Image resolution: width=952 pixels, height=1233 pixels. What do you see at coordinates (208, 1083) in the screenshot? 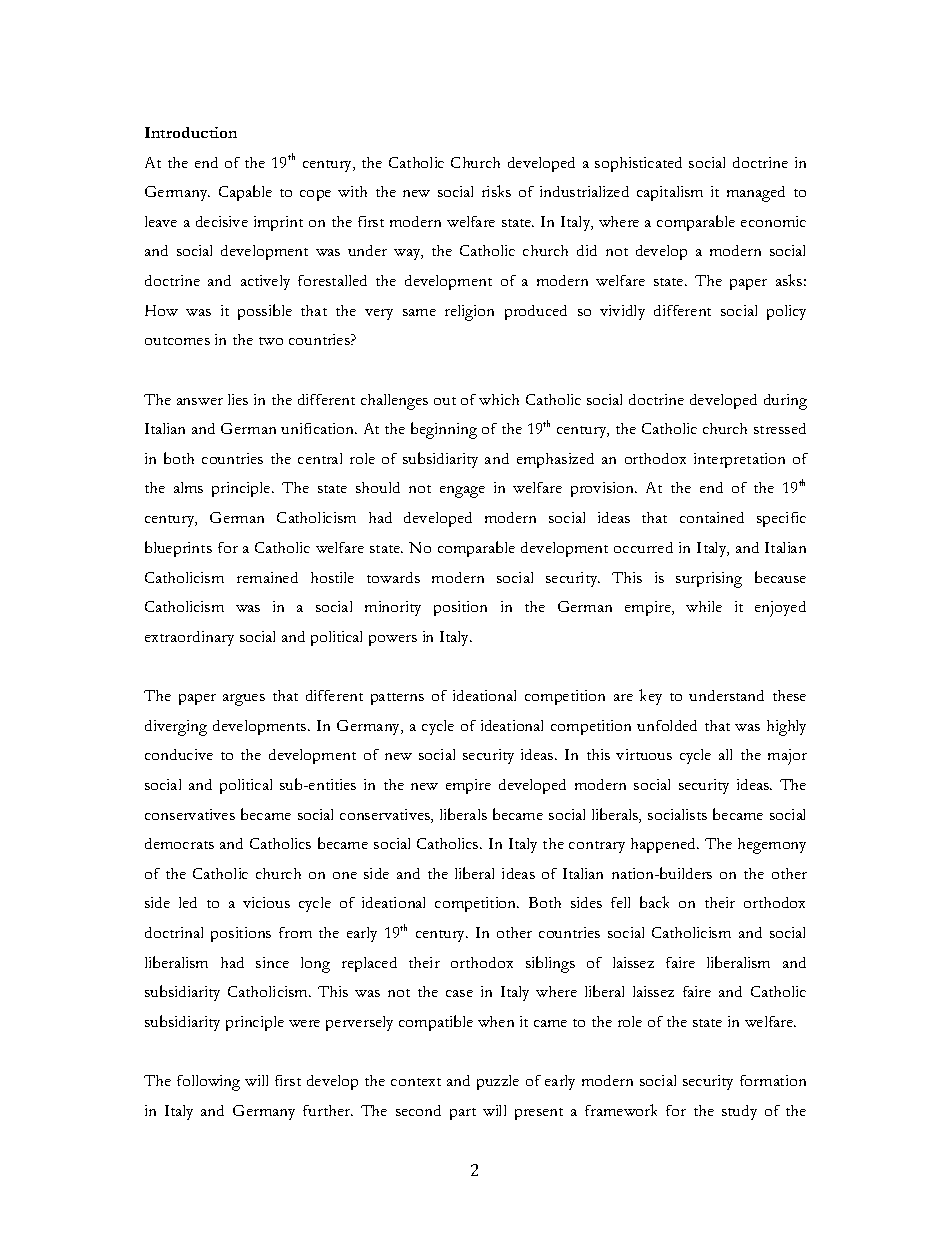
I see `following` at bounding box center [208, 1083].
